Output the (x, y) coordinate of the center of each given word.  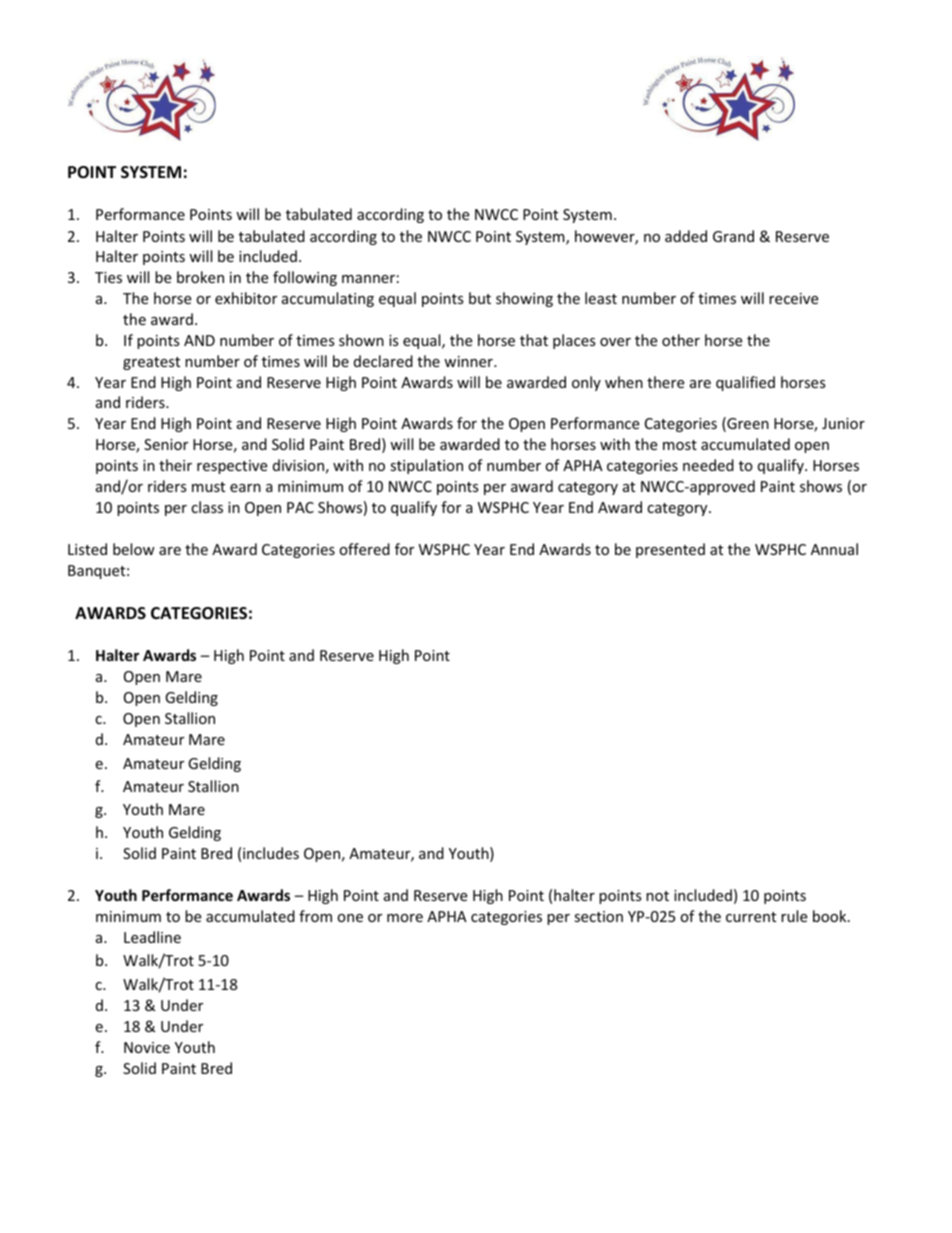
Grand (733, 236)
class (207, 507)
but (480, 298)
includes (271, 853)
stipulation (426, 466)
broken (200, 277)
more (405, 918)
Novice (147, 1047)
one (350, 918)
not (657, 896)
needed (708, 465)
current (751, 917)
